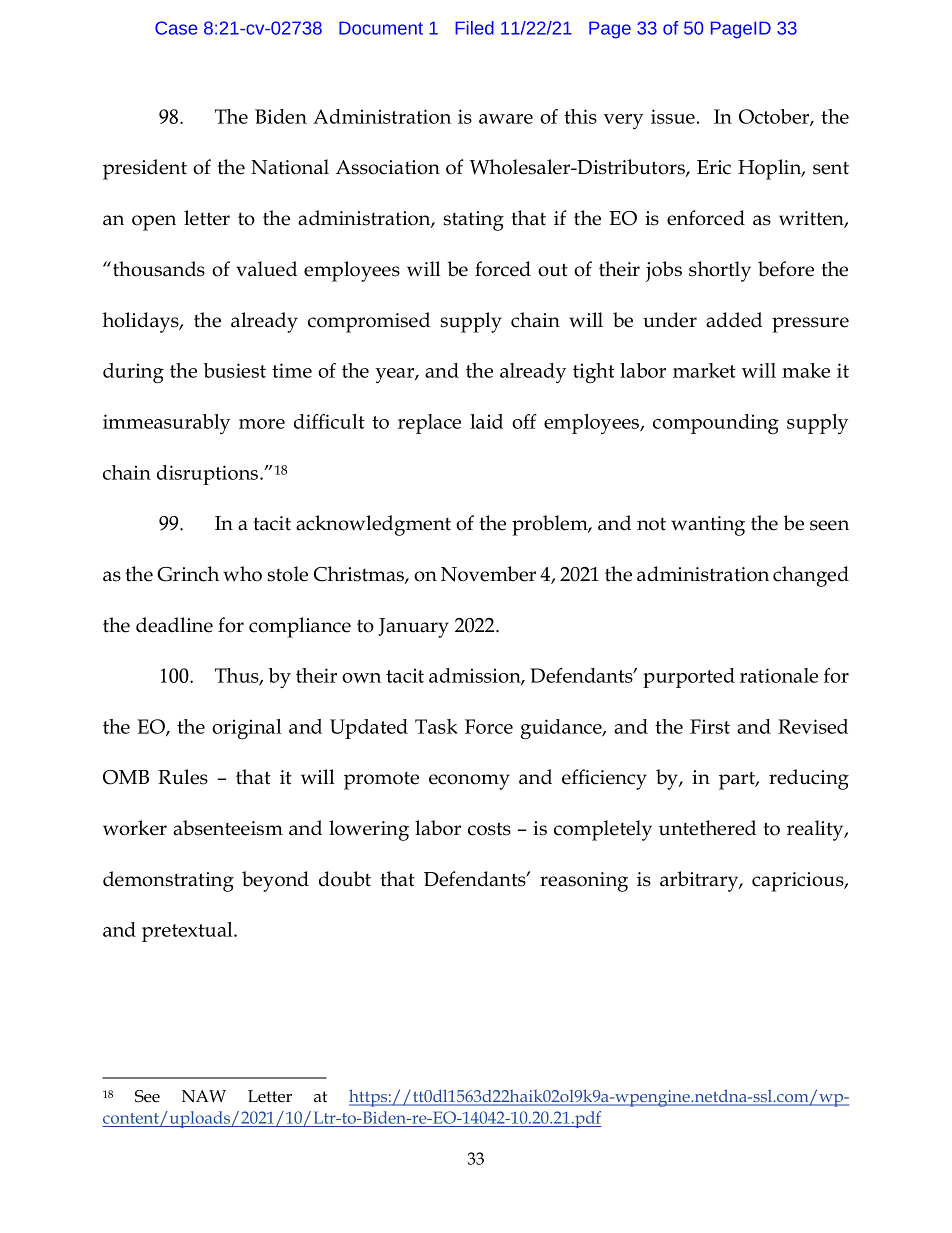 This screenshot has height=1233, width=952. What do you see at coordinates (145, 169) in the screenshot?
I see `president` at bounding box center [145, 169].
